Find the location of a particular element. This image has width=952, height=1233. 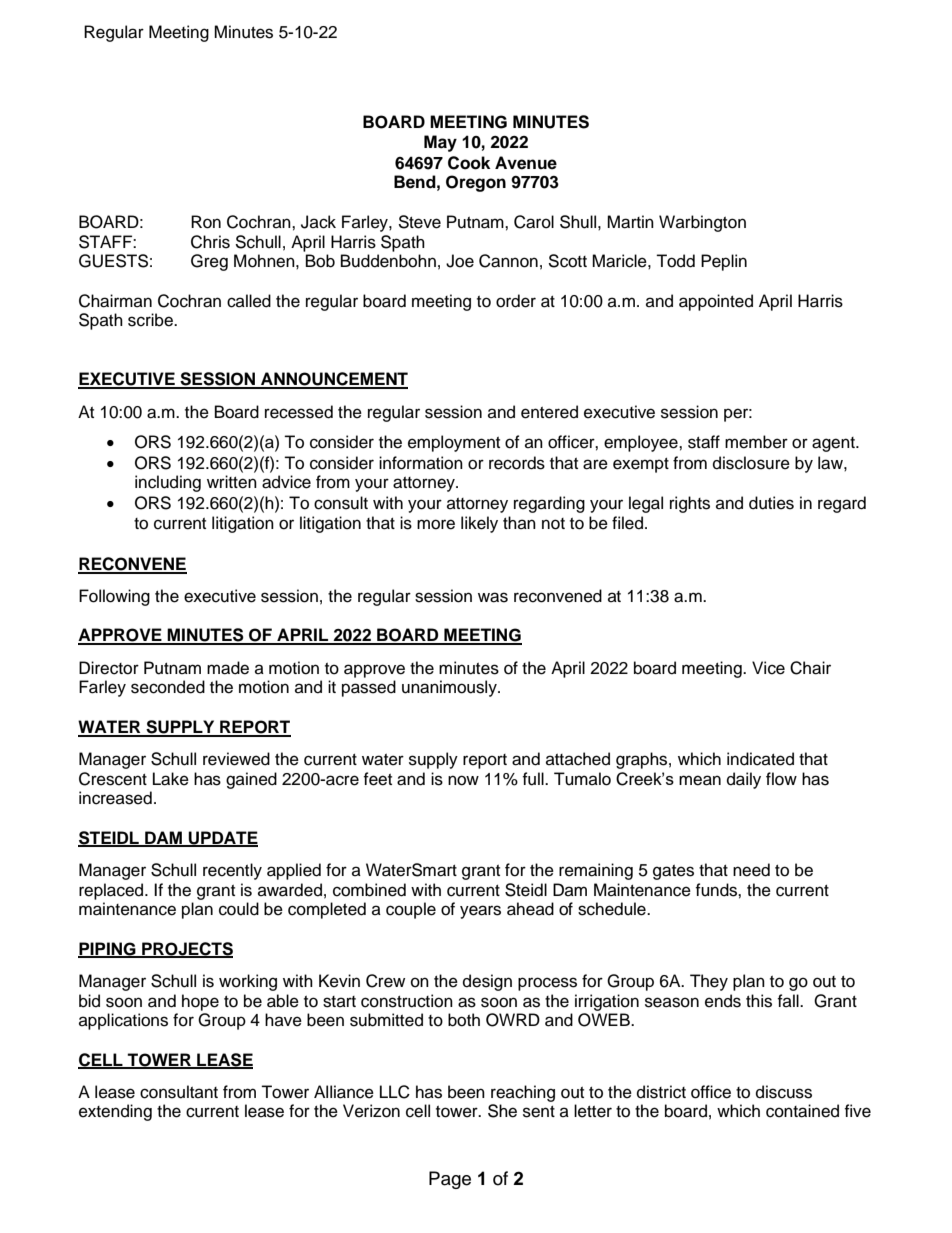

duties is located at coordinates (771, 503).
